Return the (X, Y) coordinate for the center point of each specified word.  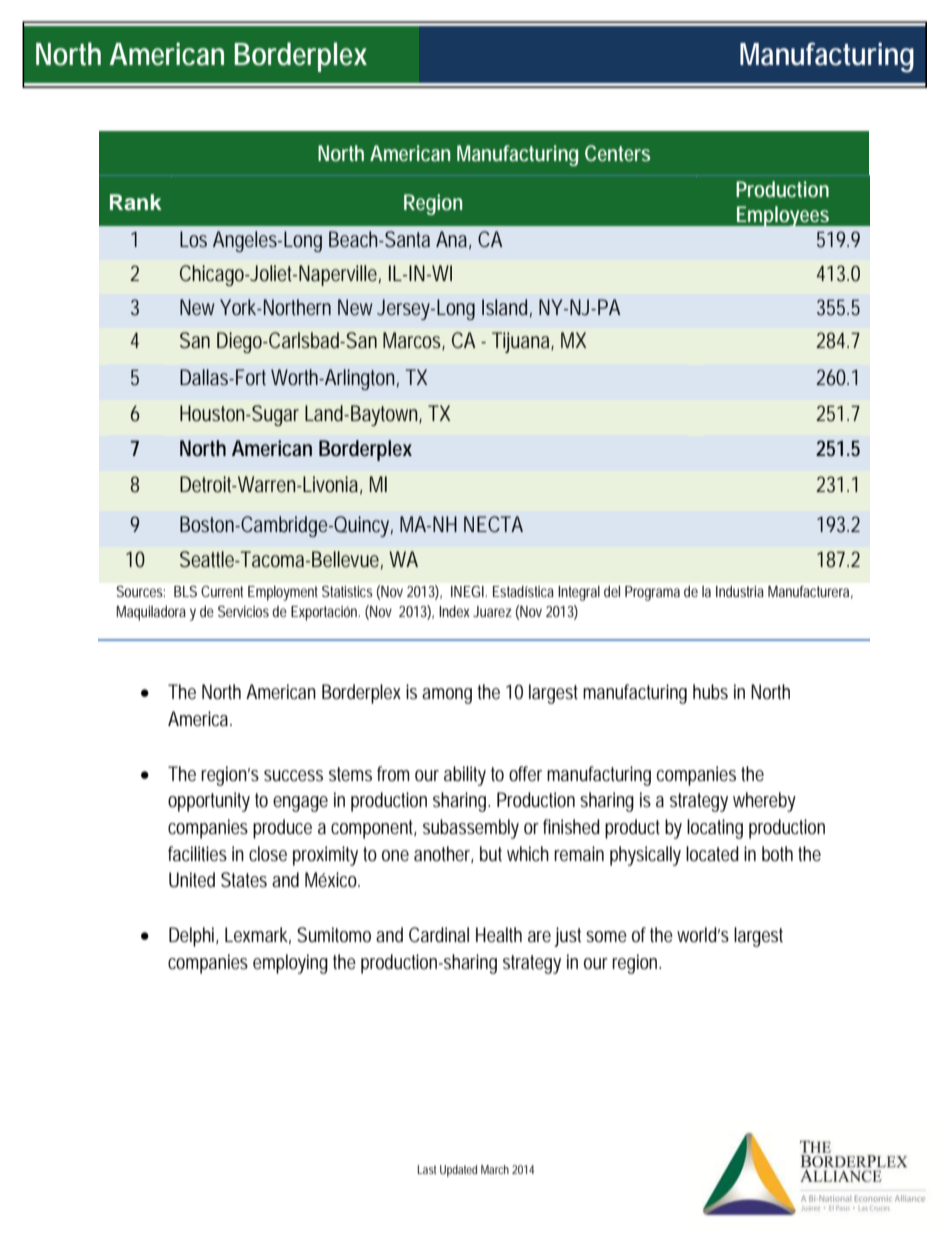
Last (427, 1169)
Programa (652, 593)
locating (715, 829)
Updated (458, 1171)
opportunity (209, 802)
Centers (617, 153)
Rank (136, 202)
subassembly (471, 829)
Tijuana (523, 342)
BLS (185, 591)
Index (454, 611)
